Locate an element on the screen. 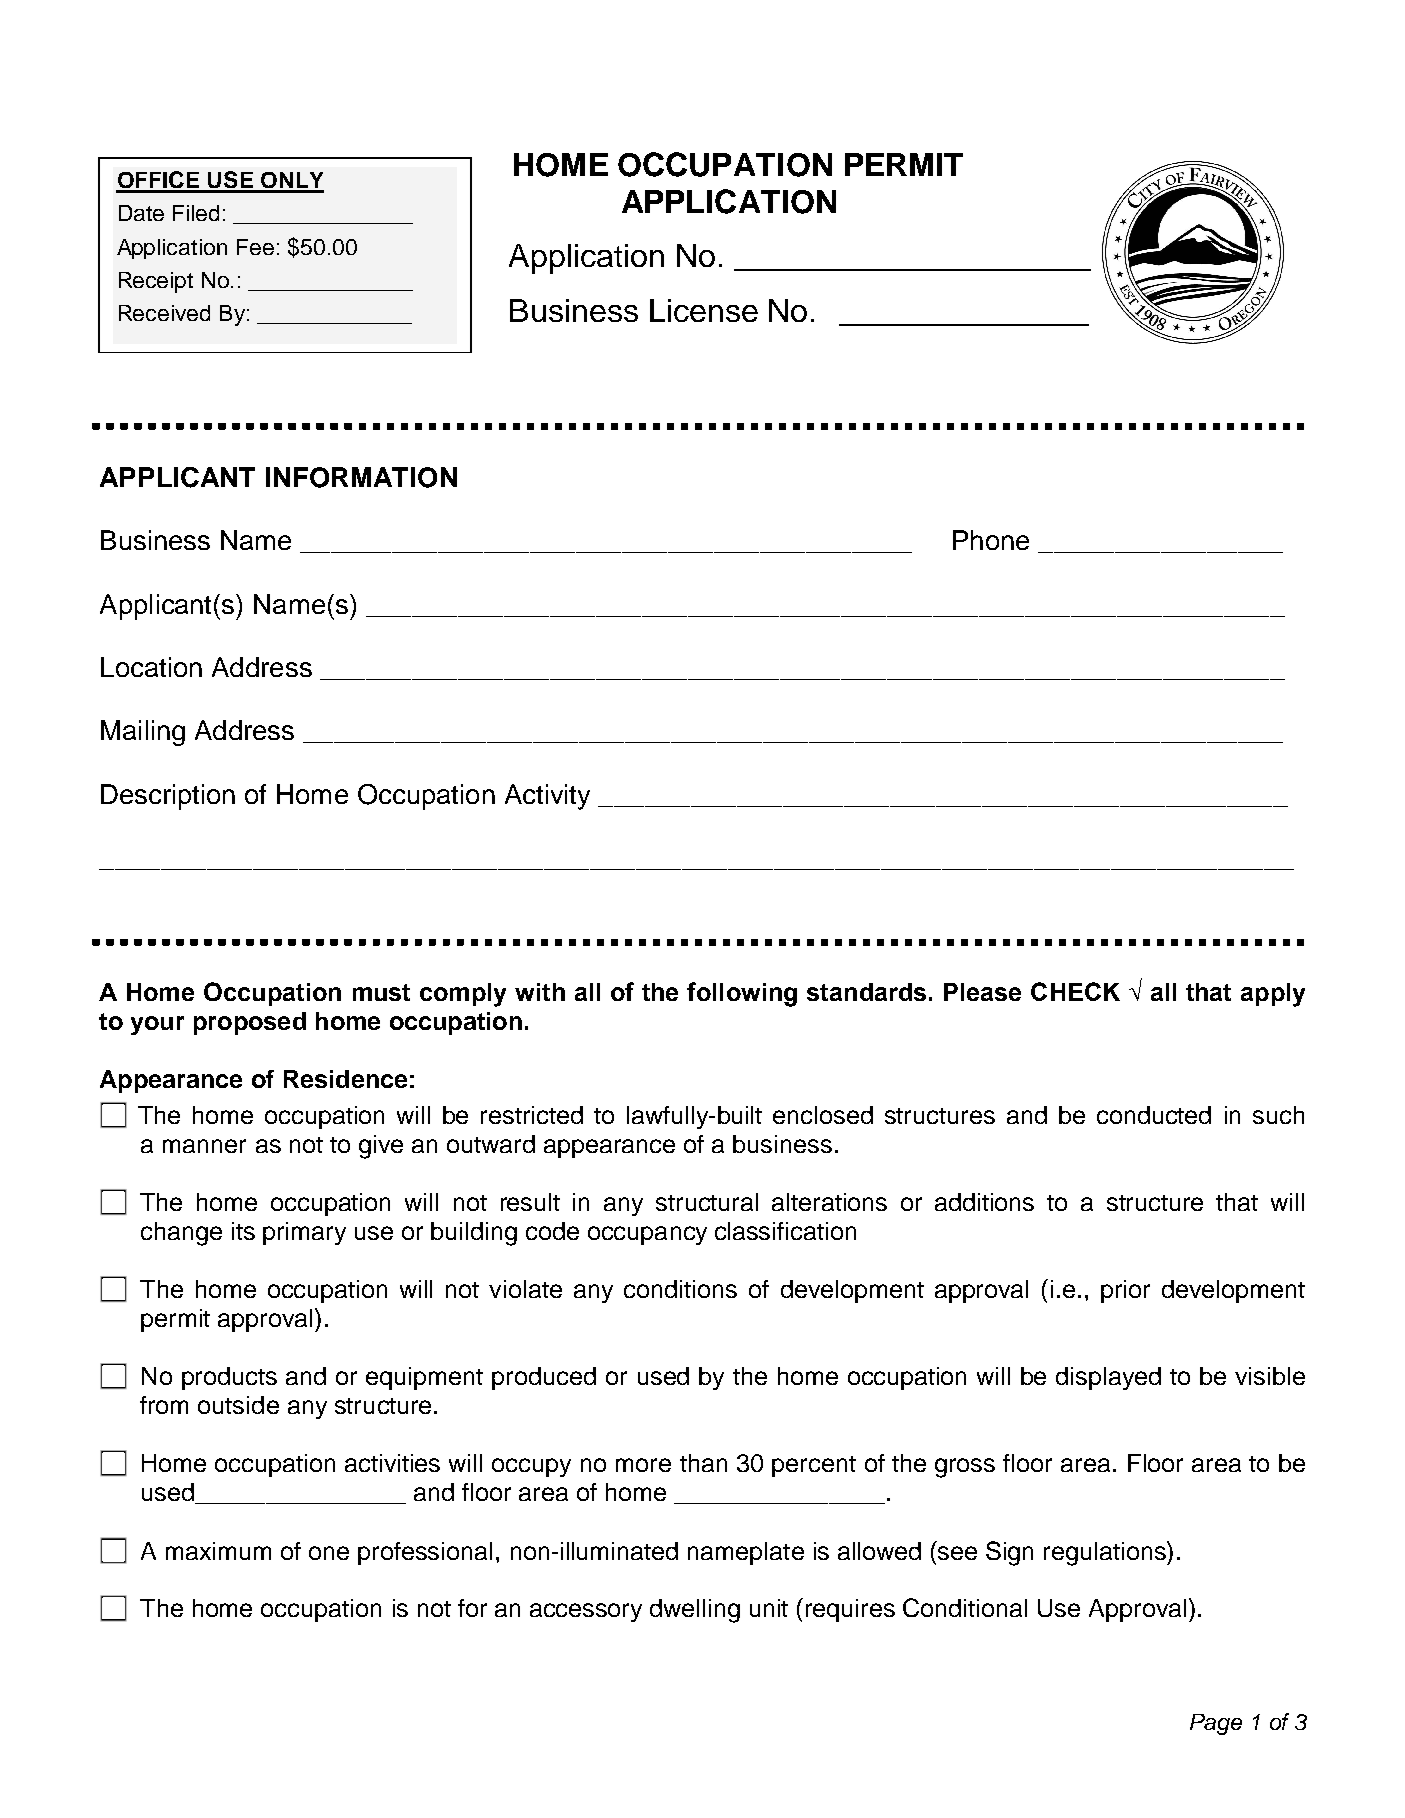  Phone is located at coordinates (991, 540).
